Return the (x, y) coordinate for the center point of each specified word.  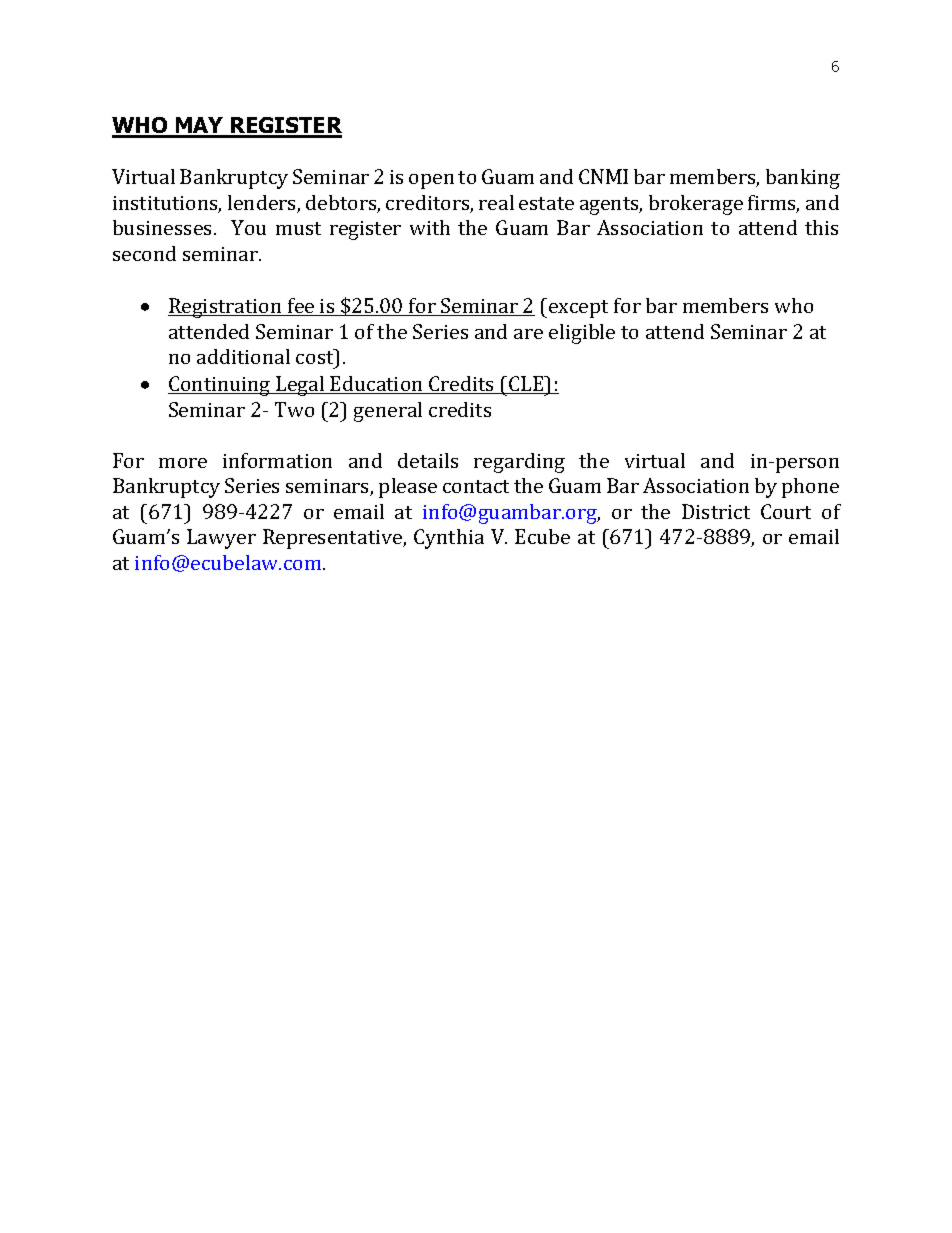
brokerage (696, 205)
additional (243, 356)
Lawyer (221, 539)
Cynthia (449, 539)
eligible (582, 334)
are (528, 334)
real (496, 202)
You (248, 227)
